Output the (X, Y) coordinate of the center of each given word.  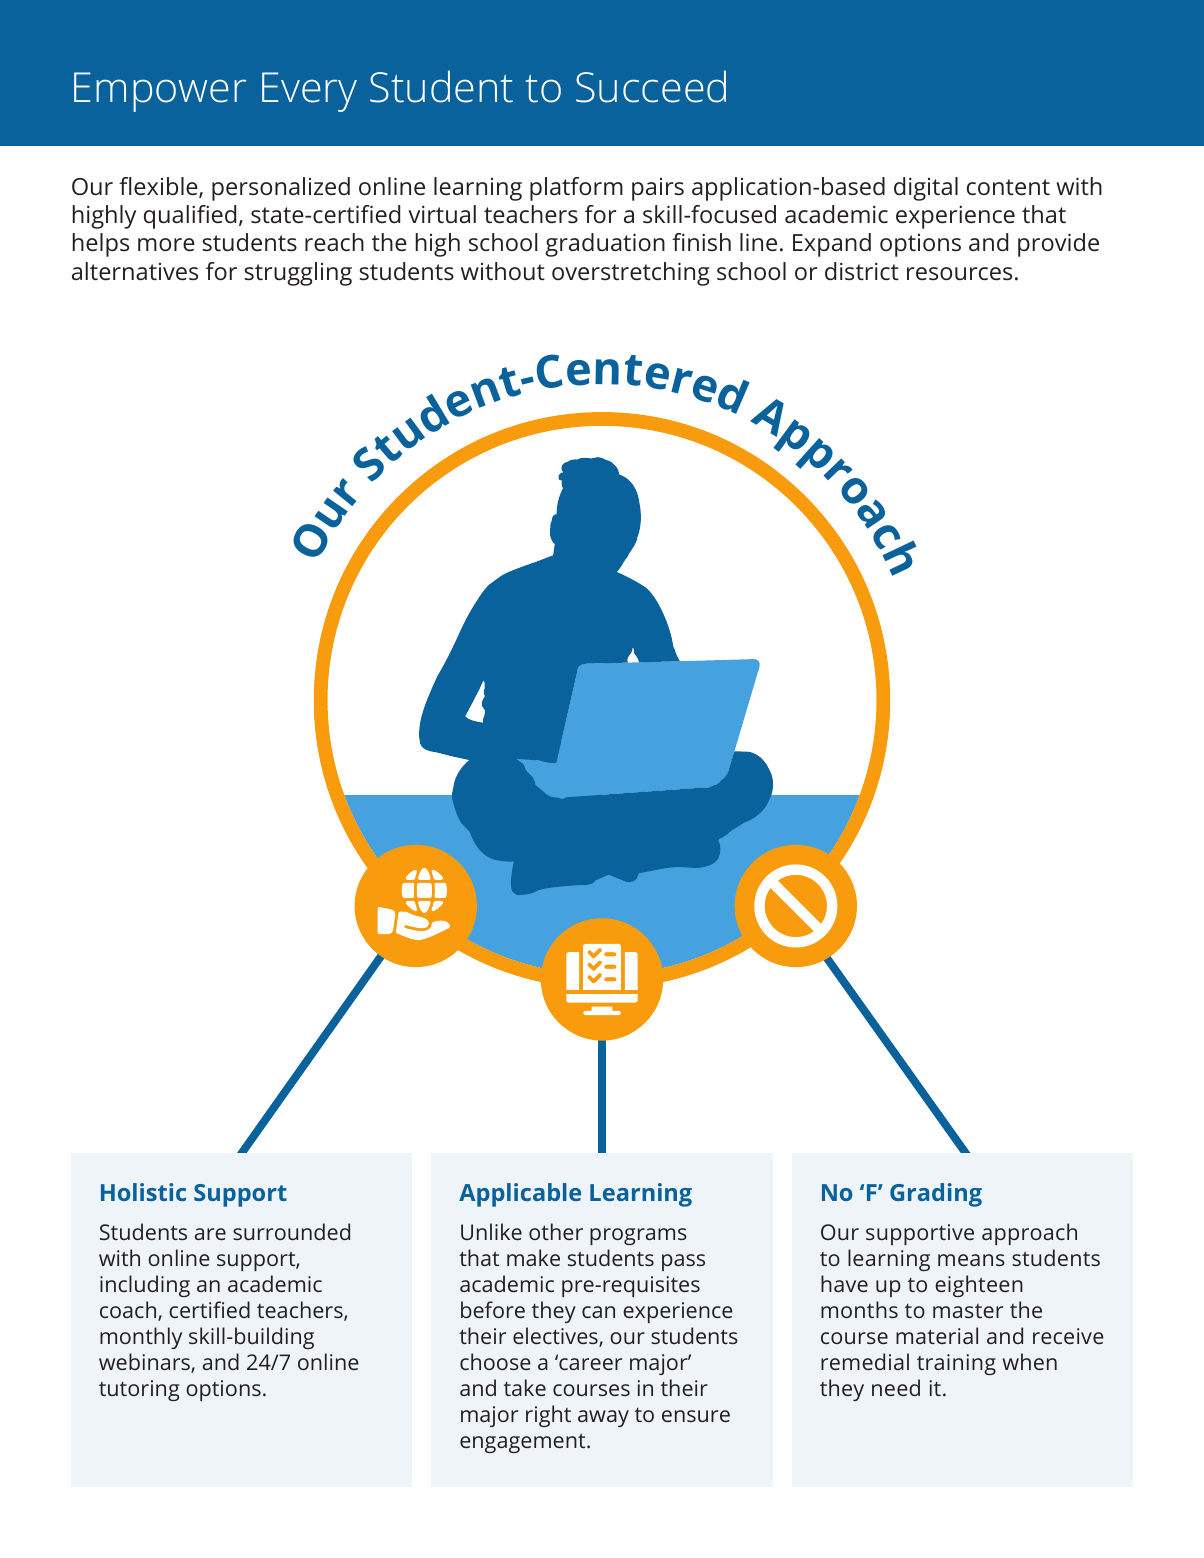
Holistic (143, 1192)
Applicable (520, 1195)
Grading (936, 1195)
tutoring (139, 1390)
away (603, 1418)
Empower (160, 92)
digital (926, 189)
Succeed (651, 86)
